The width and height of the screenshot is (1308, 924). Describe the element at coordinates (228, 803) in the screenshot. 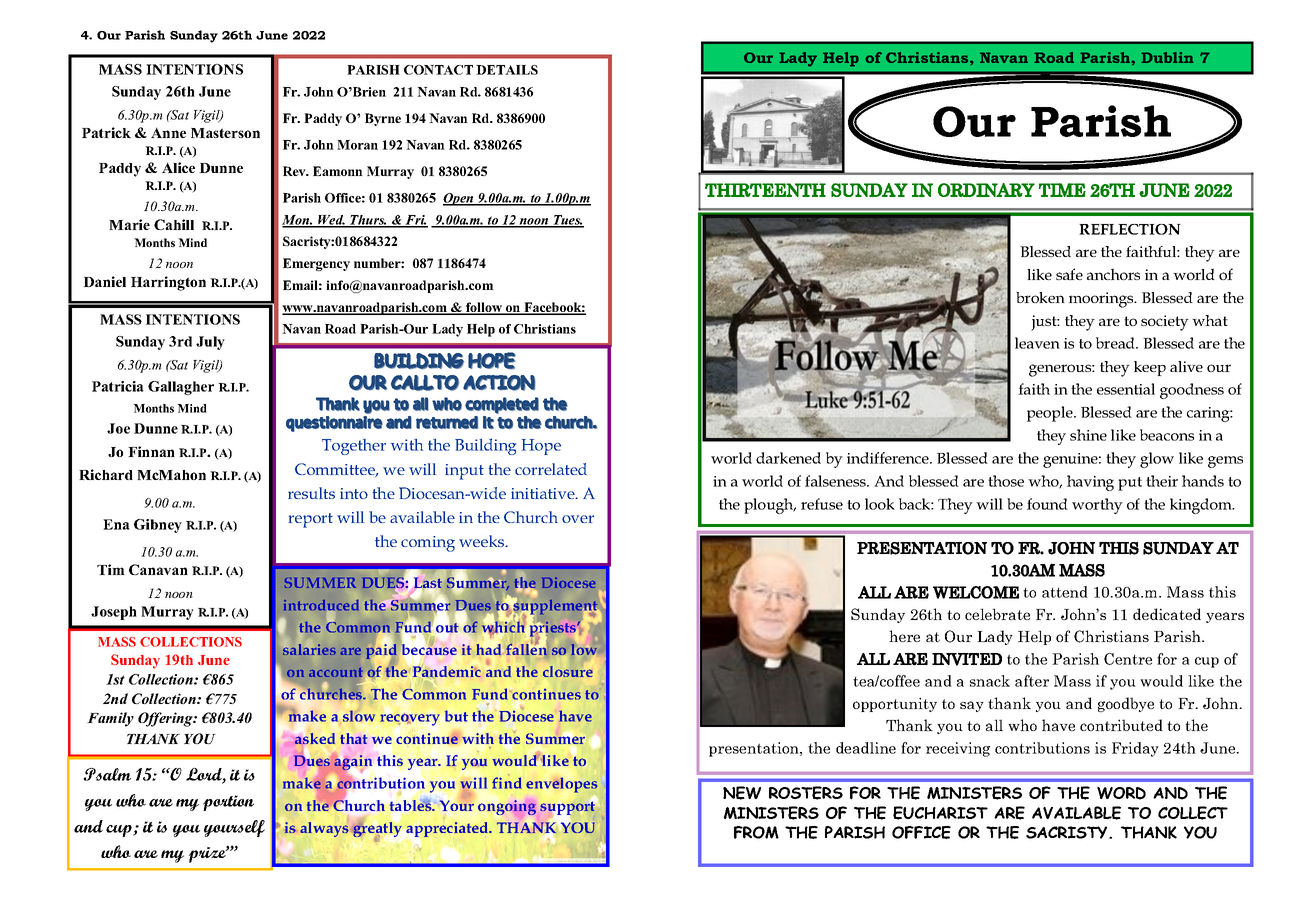

I see `portion` at that location.
